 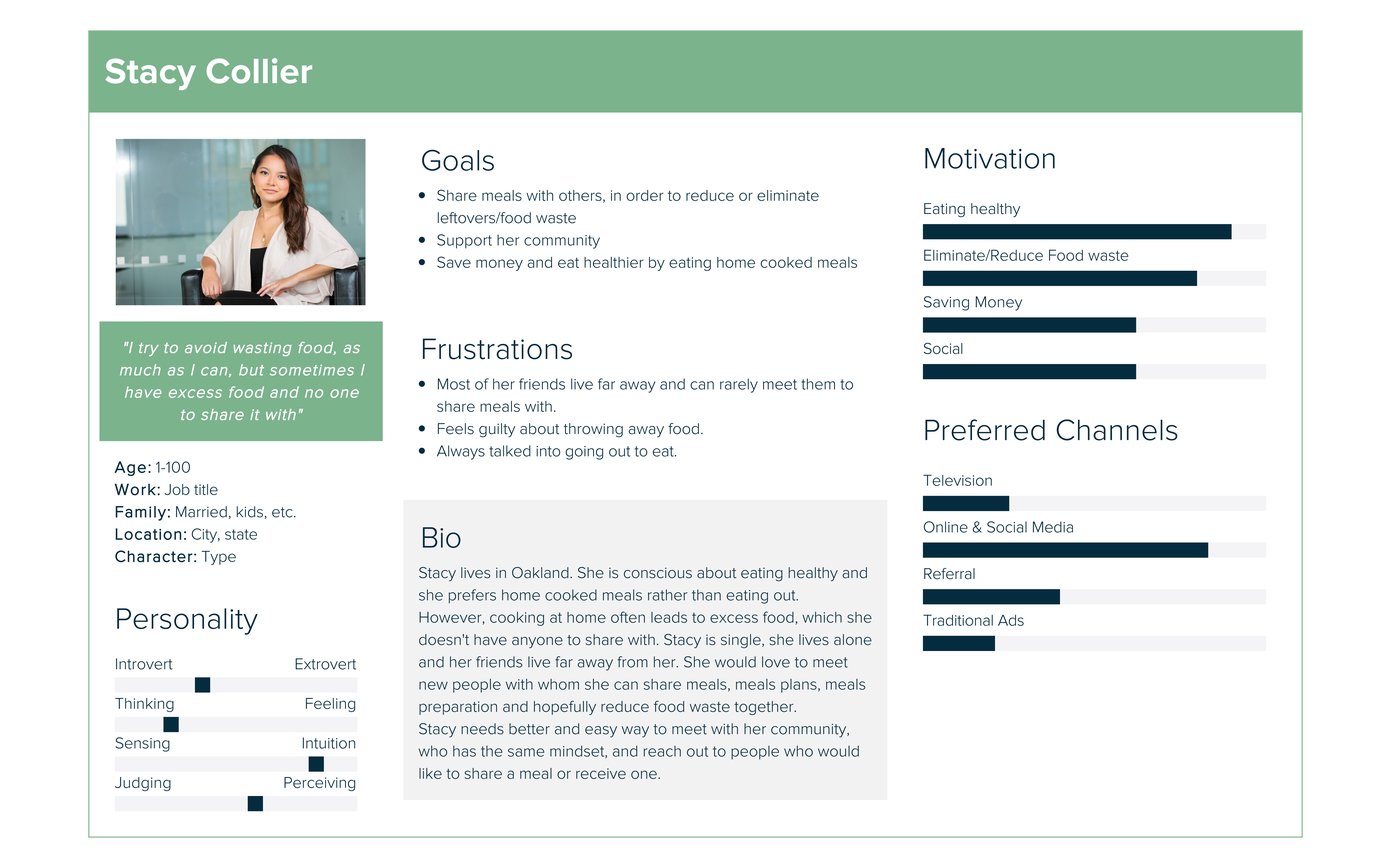 What do you see at coordinates (593, 430) in the image?
I see `throwing` at bounding box center [593, 430].
